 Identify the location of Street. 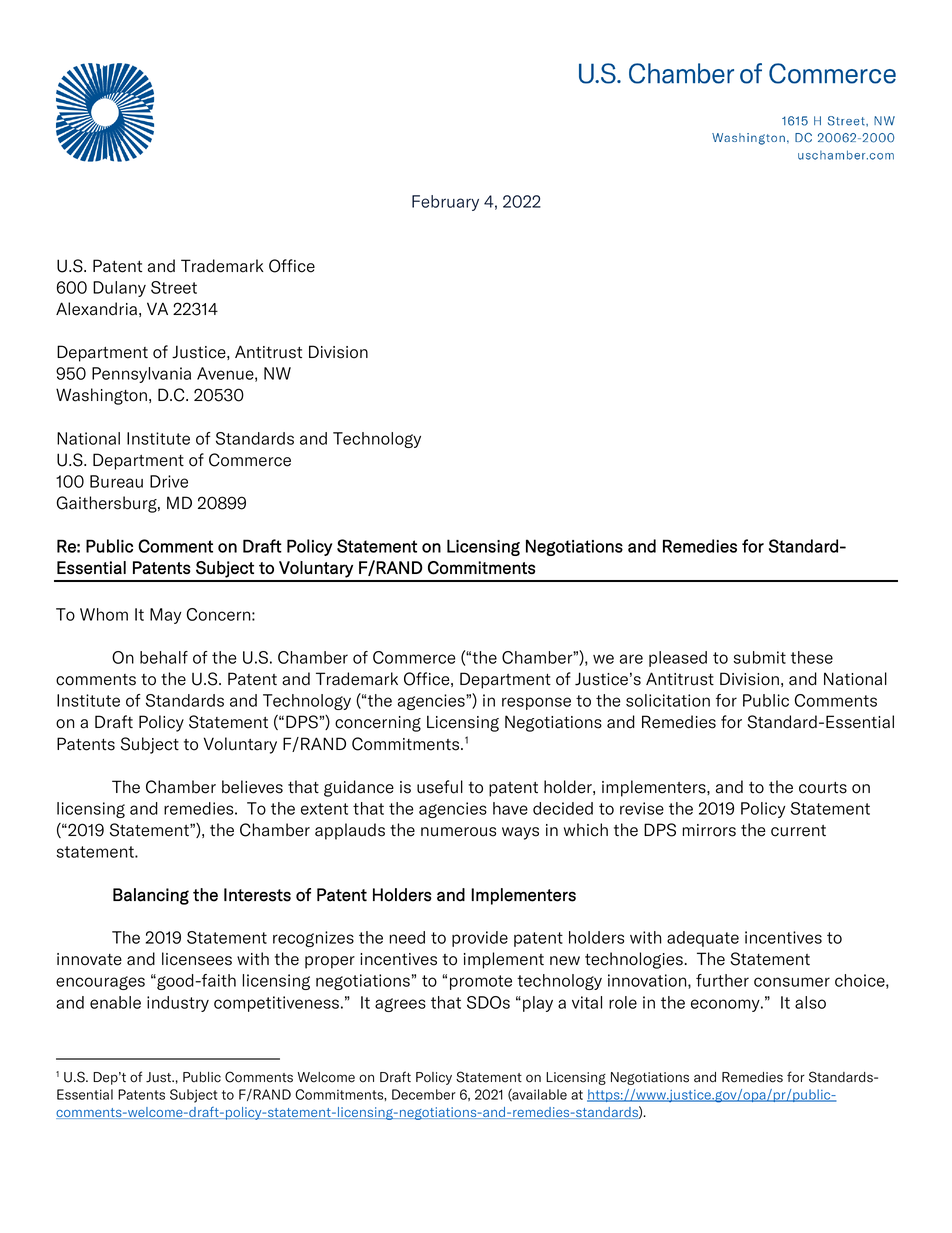
(174, 287).
